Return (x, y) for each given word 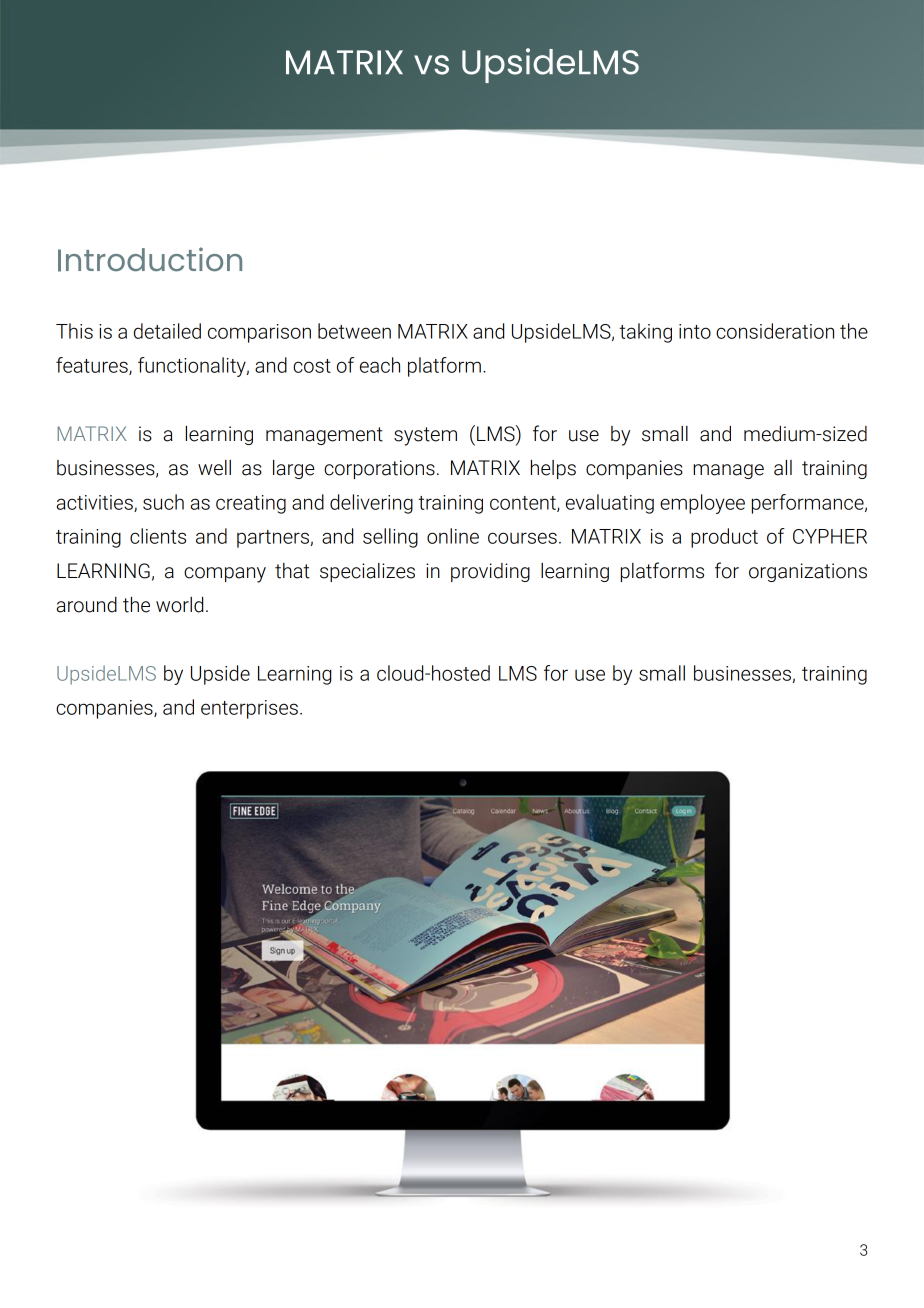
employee (702, 504)
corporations (379, 469)
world (179, 605)
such (163, 502)
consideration (775, 331)
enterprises (249, 709)
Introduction (150, 259)
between (354, 331)
